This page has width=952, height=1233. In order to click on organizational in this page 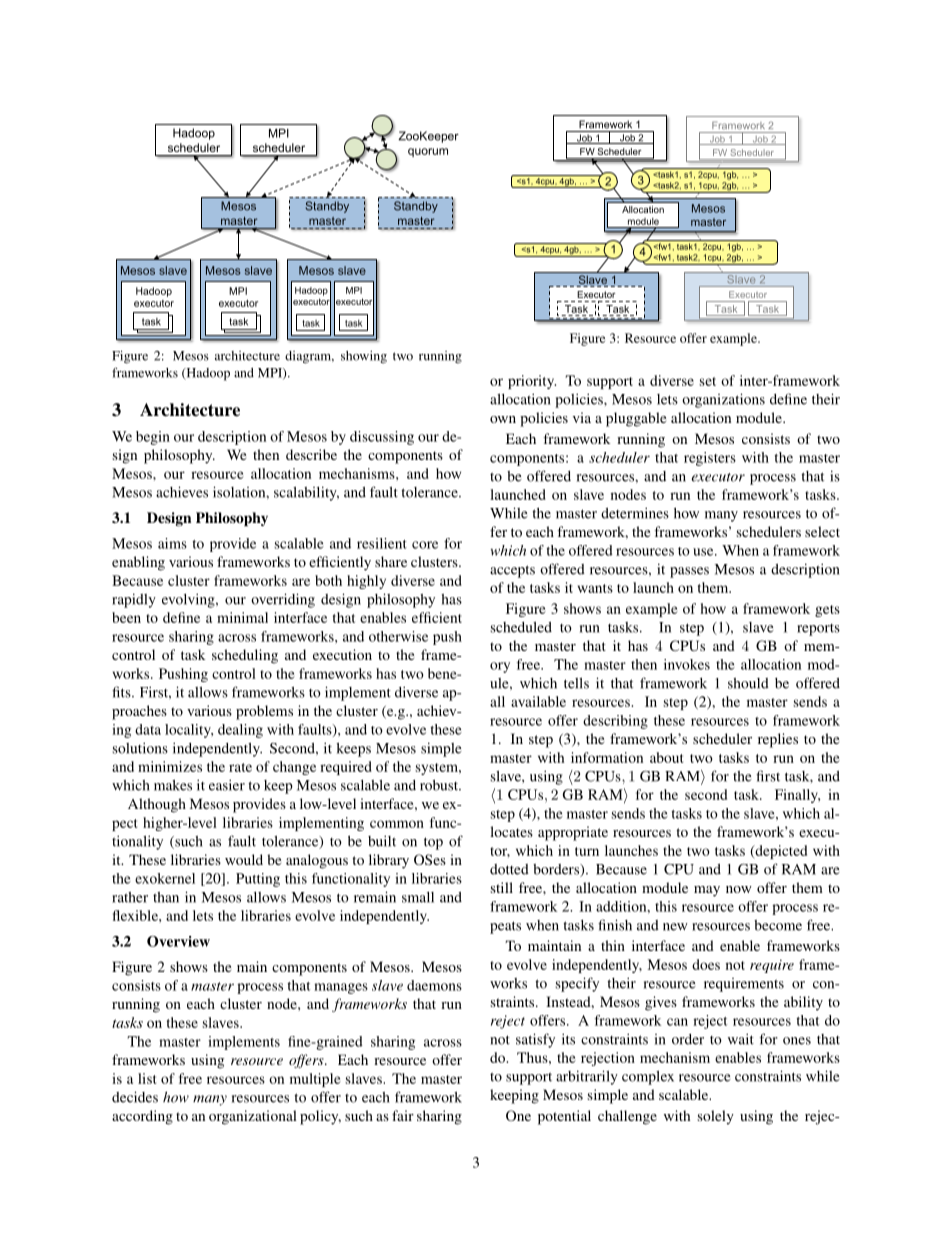, I will do `click(253, 1117)`.
